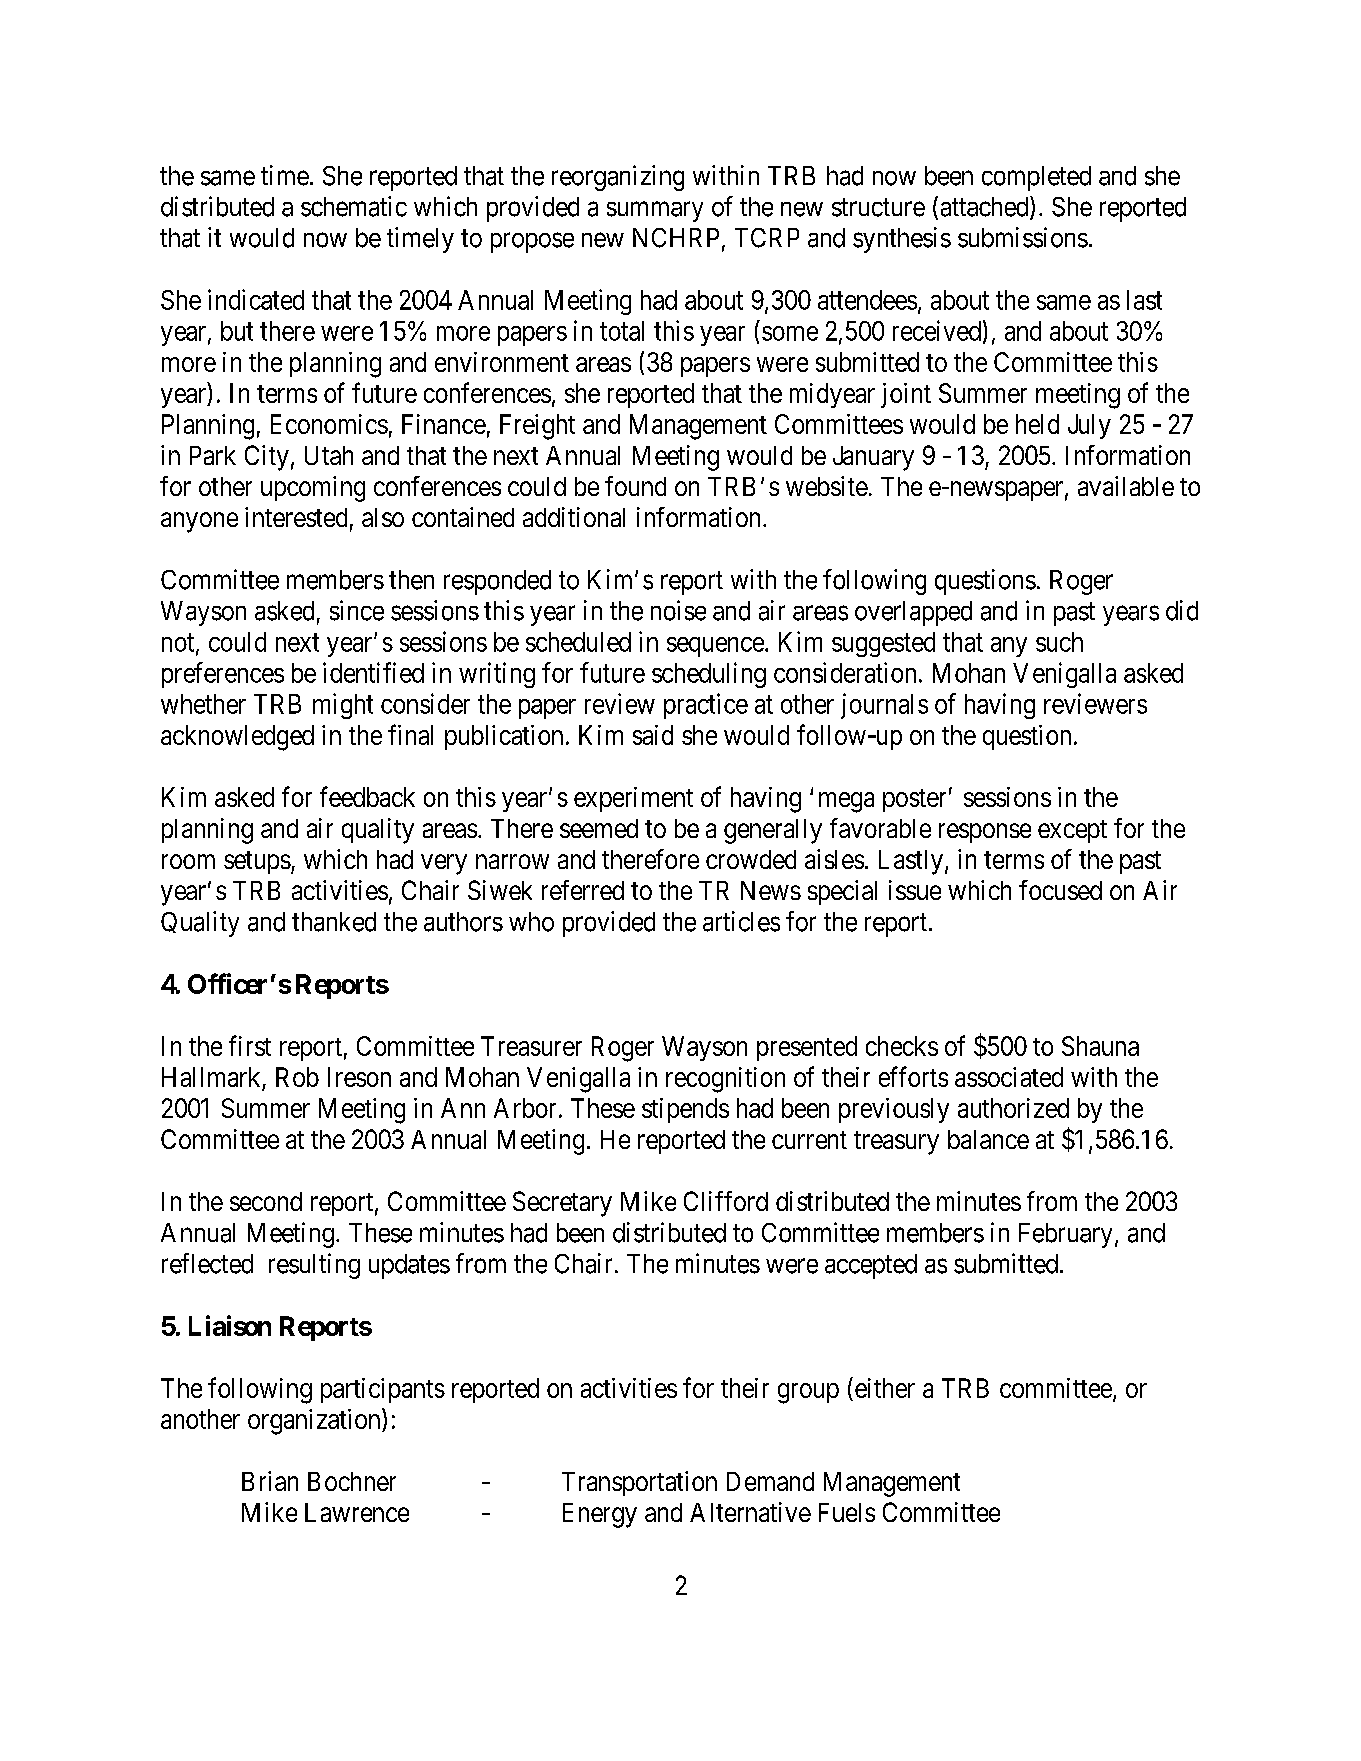 The image size is (1361, 1761). Describe the element at coordinates (266, 1201) in the screenshot. I see `second` at that location.
